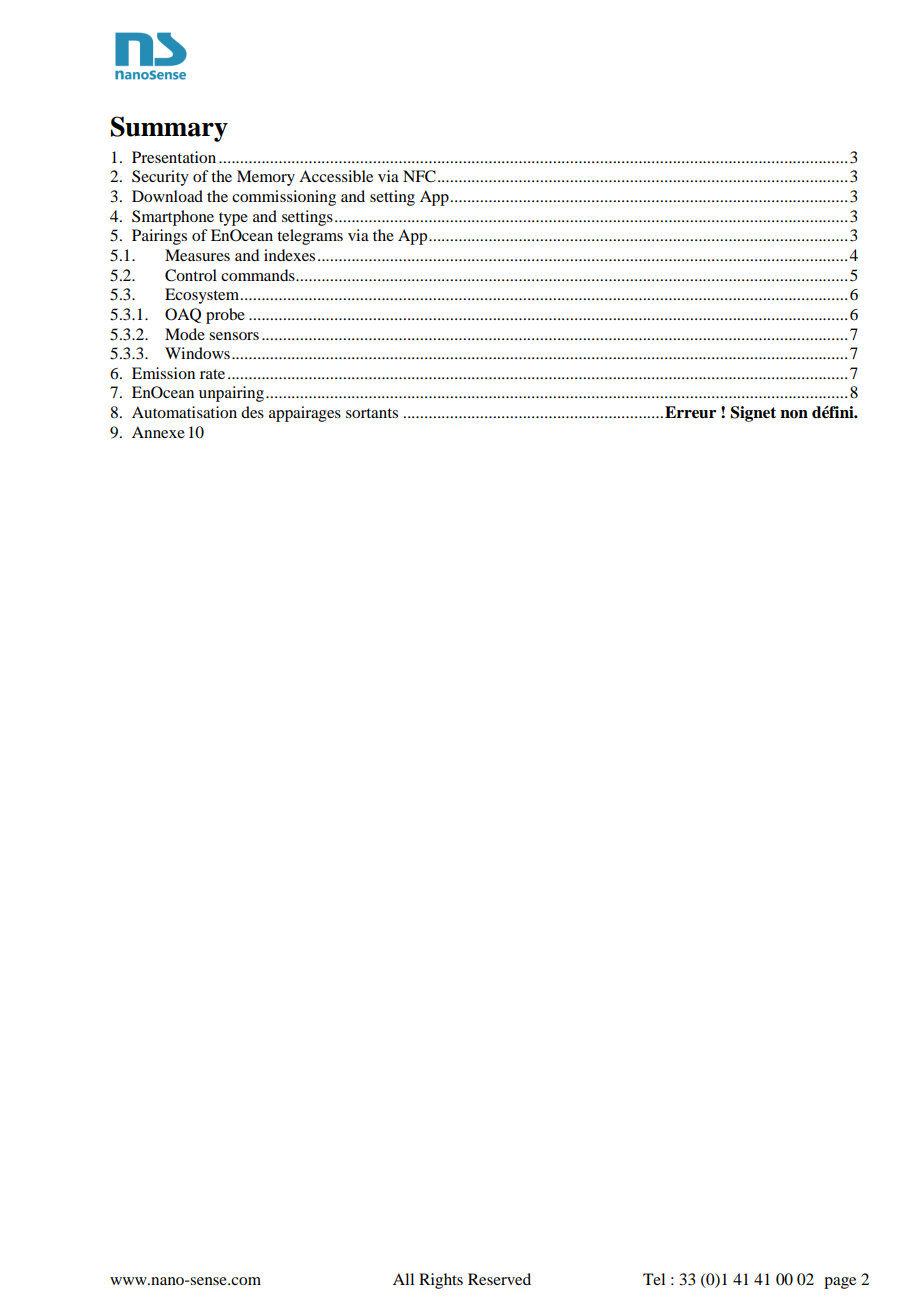 The image size is (924, 1308). I want to click on Rights, so click(441, 1281).
